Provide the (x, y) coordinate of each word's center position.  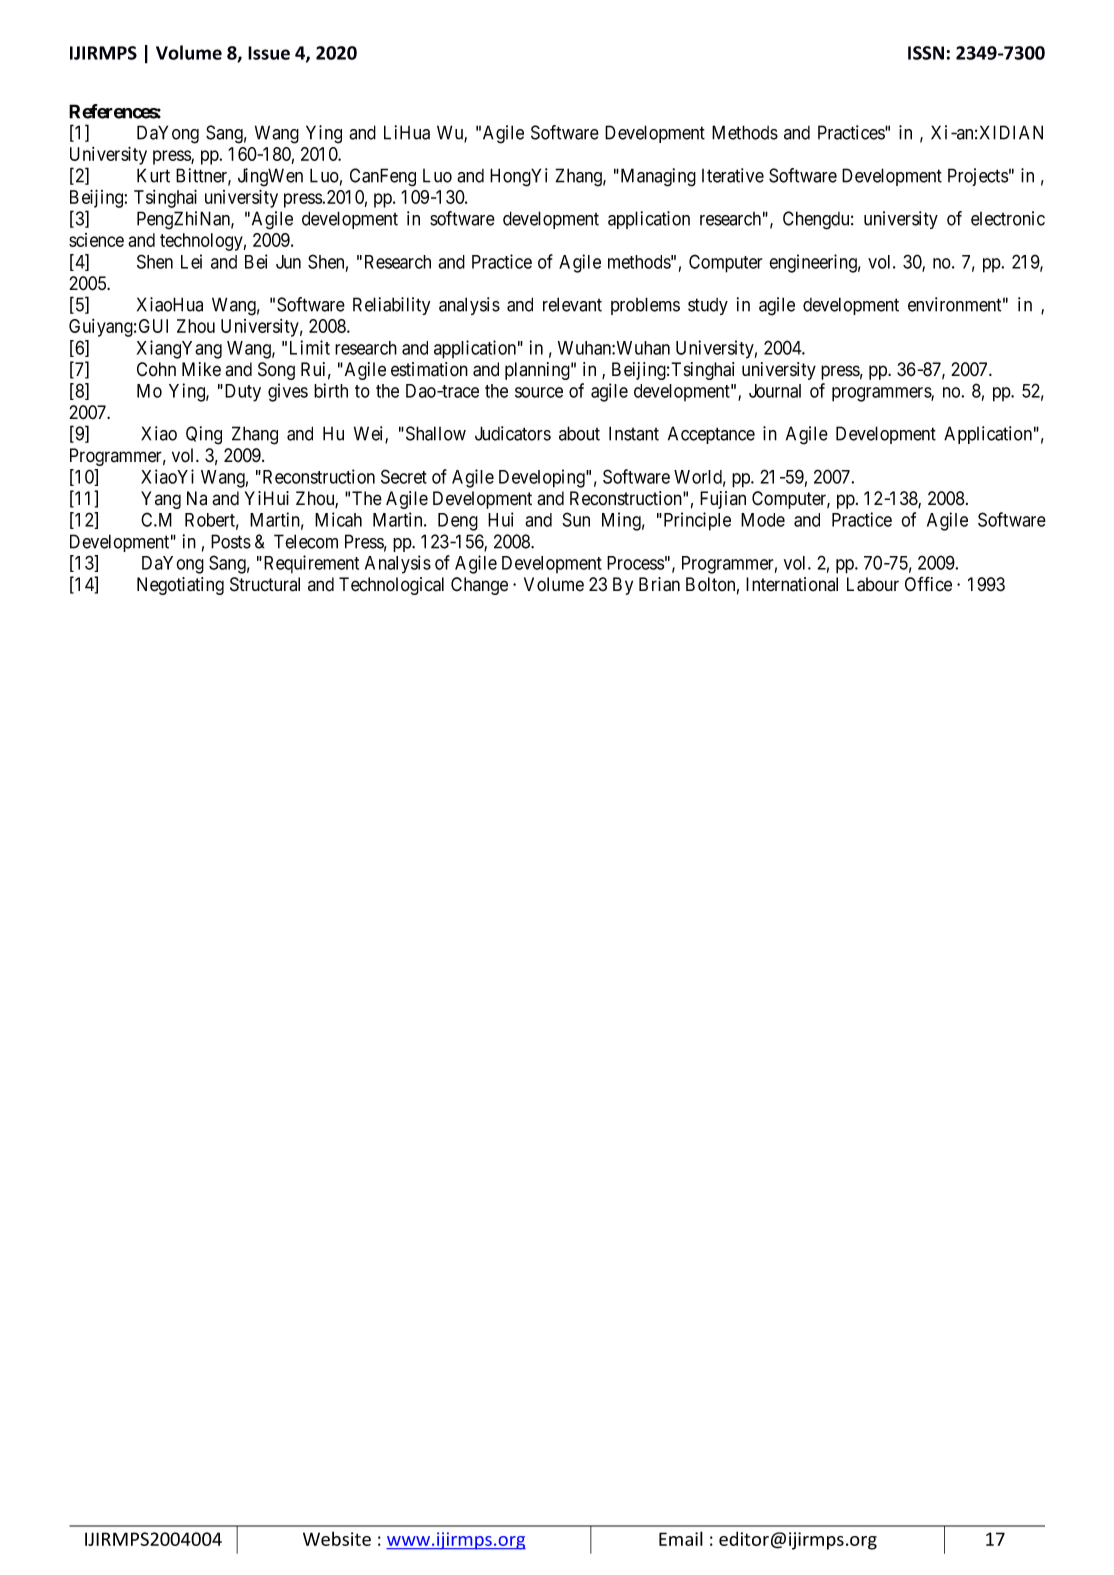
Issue (269, 53)
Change (479, 586)
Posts (231, 541)
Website (337, 1538)
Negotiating (180, 586)
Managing (657, 177)
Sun (576, 519)
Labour (873, 584)
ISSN (926, 53)
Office (928, 584)
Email (681, 1538)
